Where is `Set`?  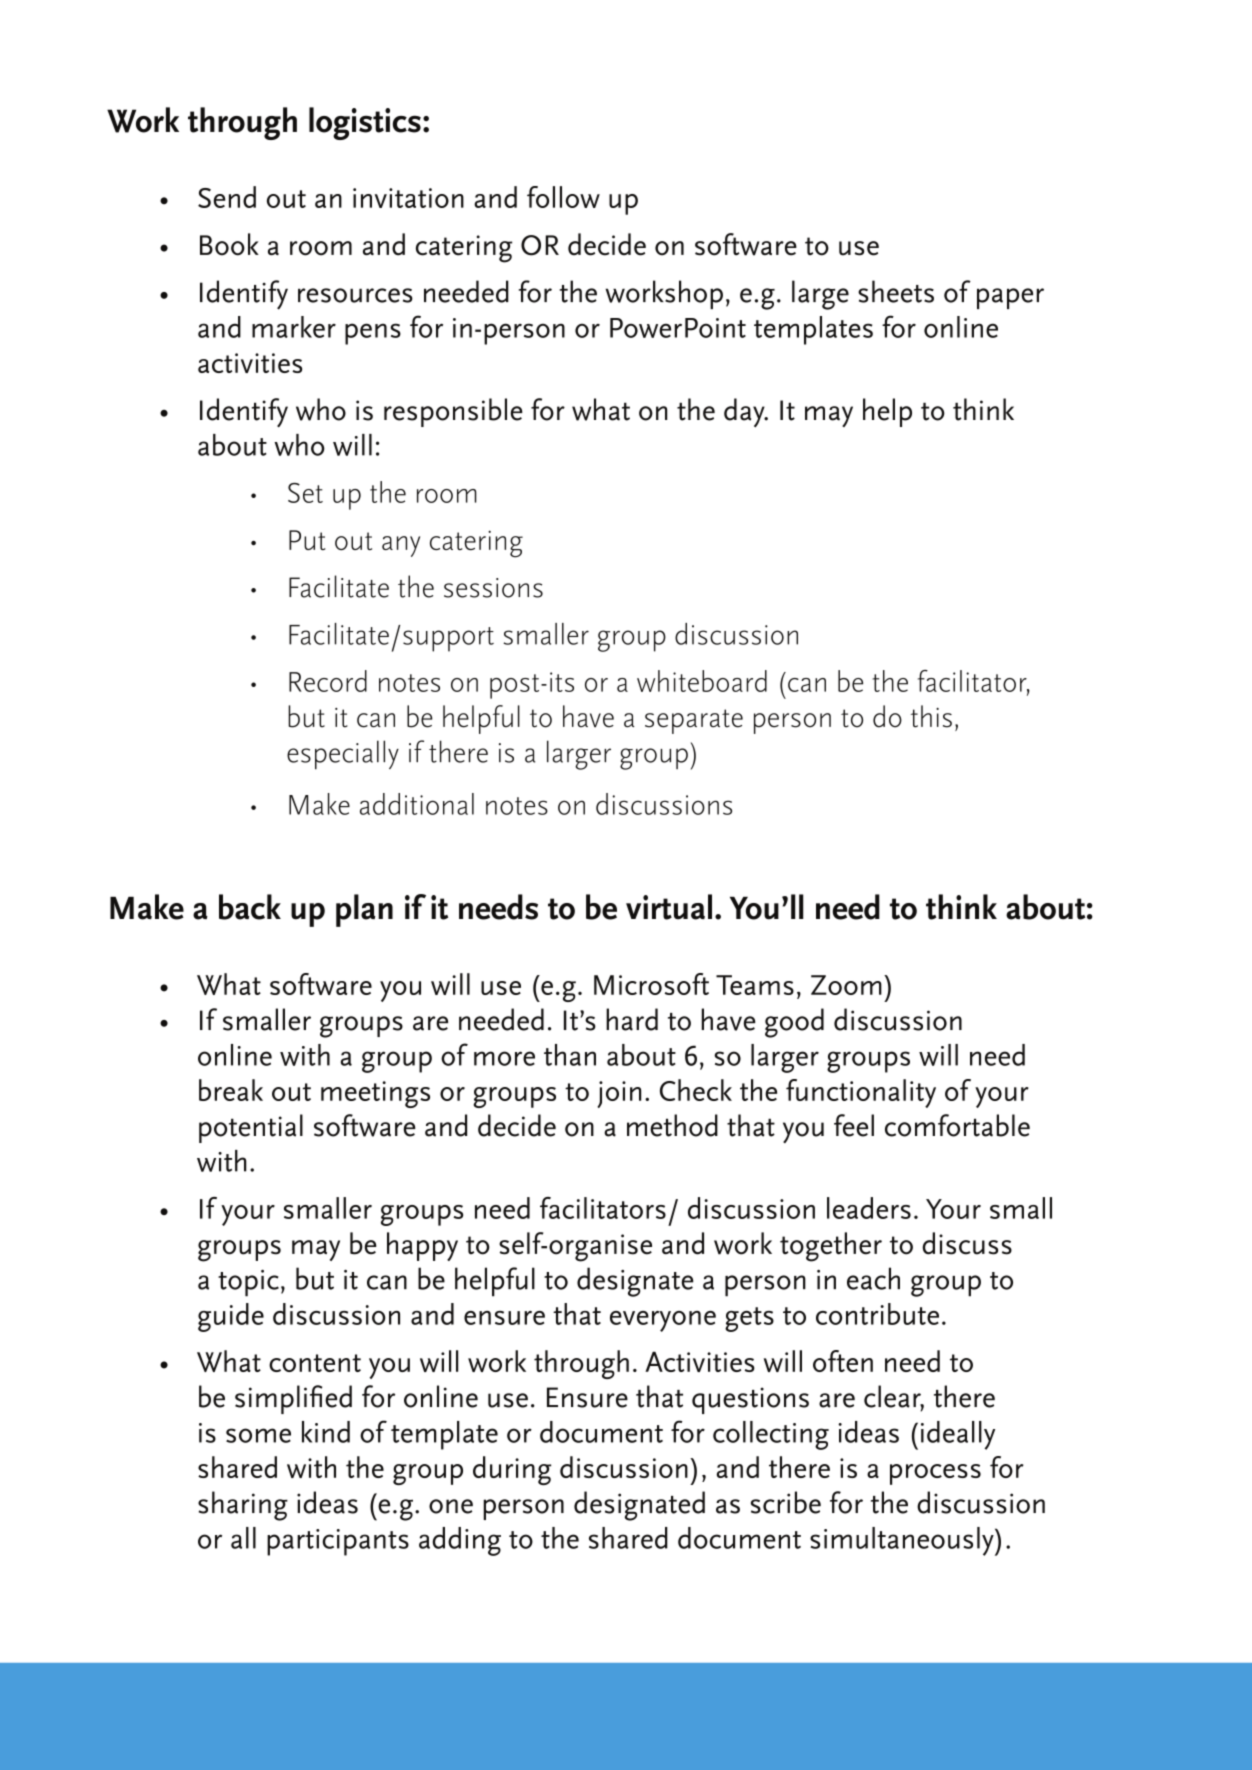 Set is located at coordinates (305, 493).
